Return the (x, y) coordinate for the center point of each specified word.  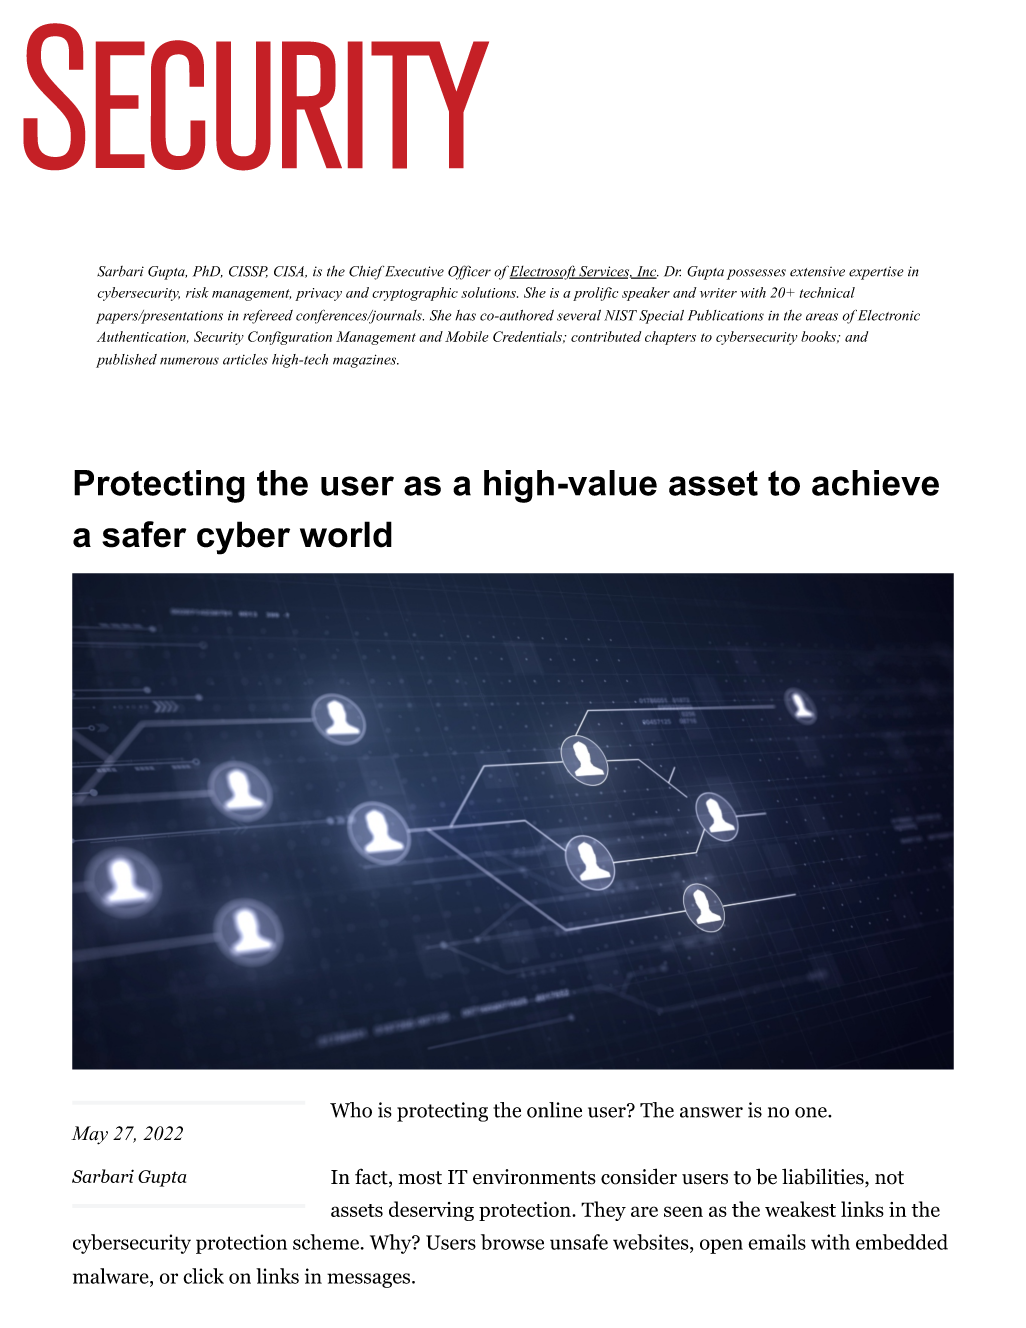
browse (512, 1242)
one (812, 1112)
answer (711, 1112)
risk (197, 292)
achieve (875, 483)
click (203, 1276)
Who (351, 1110)
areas (822, 317)
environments (534, 1177)
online (554, 1110)
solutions (489, 292)
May (89, 1135)
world (346, 534)
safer (144, 534)
